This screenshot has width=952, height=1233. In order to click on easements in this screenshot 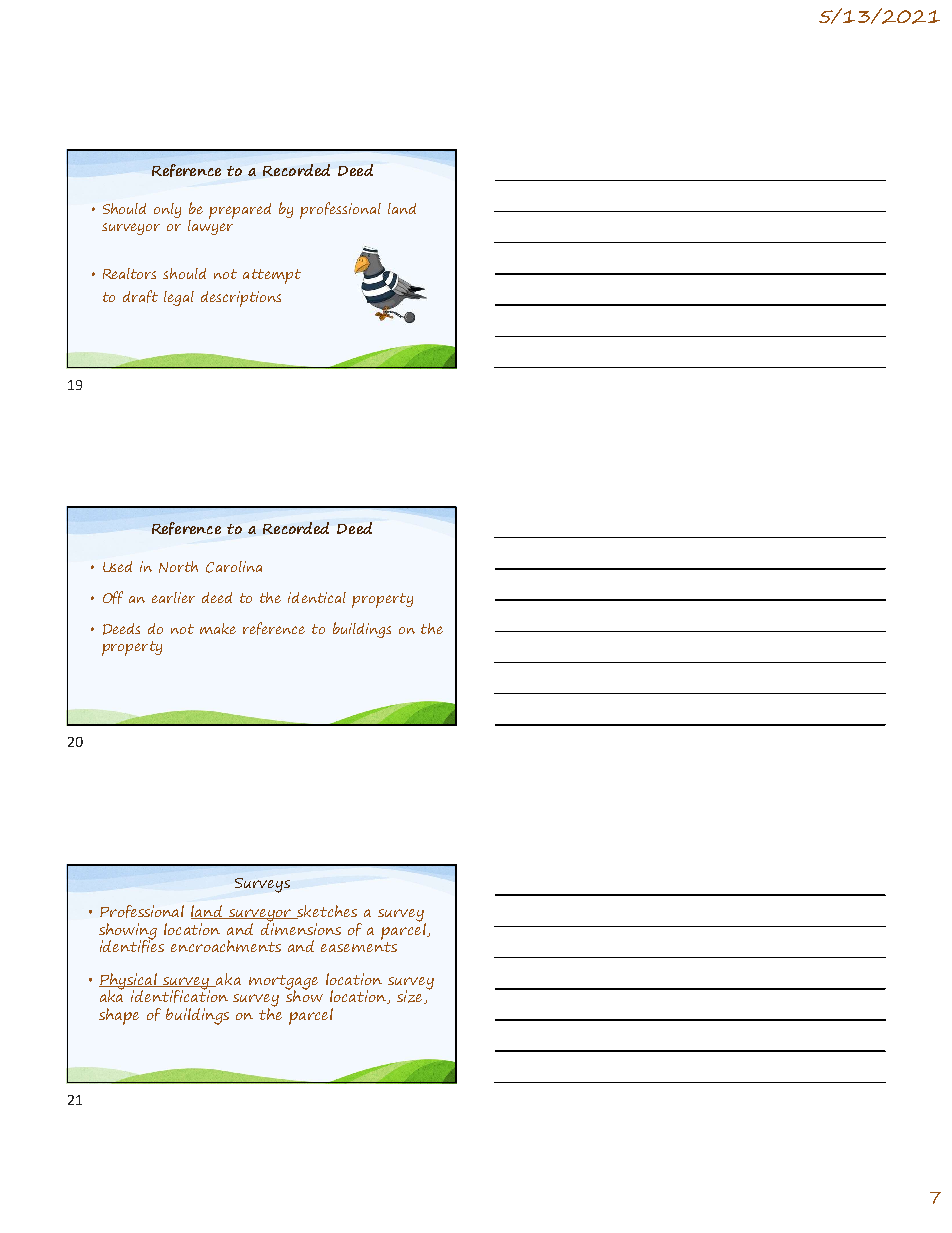, I will do `click(359, 945)`.
